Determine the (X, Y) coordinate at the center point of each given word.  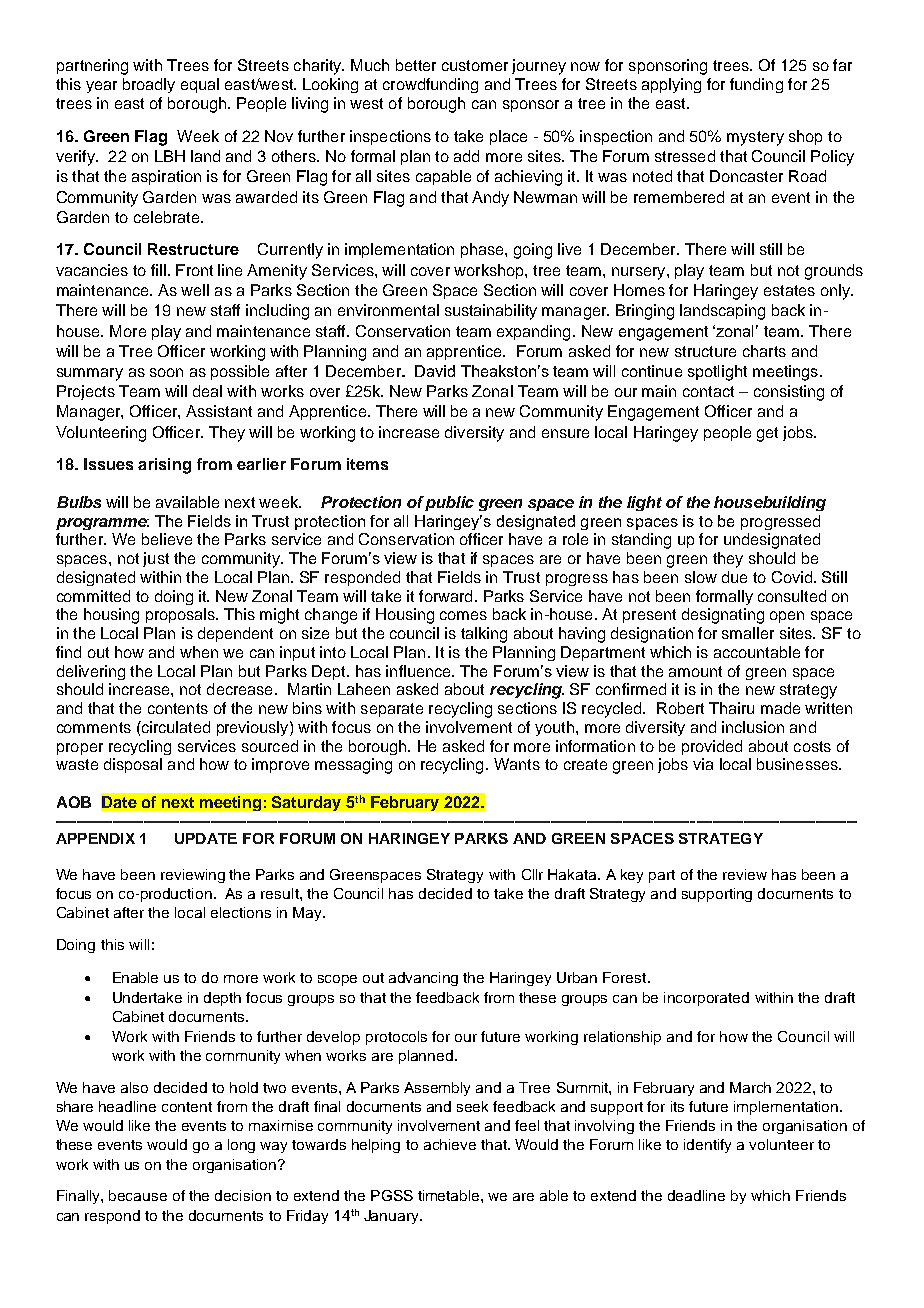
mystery (755, 138)
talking (484, 635)
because (138, 1195)
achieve (450, 1144)
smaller (748, 633)
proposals (181, 615)
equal (200, 85)
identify (707, 1146)
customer (475, 65)
